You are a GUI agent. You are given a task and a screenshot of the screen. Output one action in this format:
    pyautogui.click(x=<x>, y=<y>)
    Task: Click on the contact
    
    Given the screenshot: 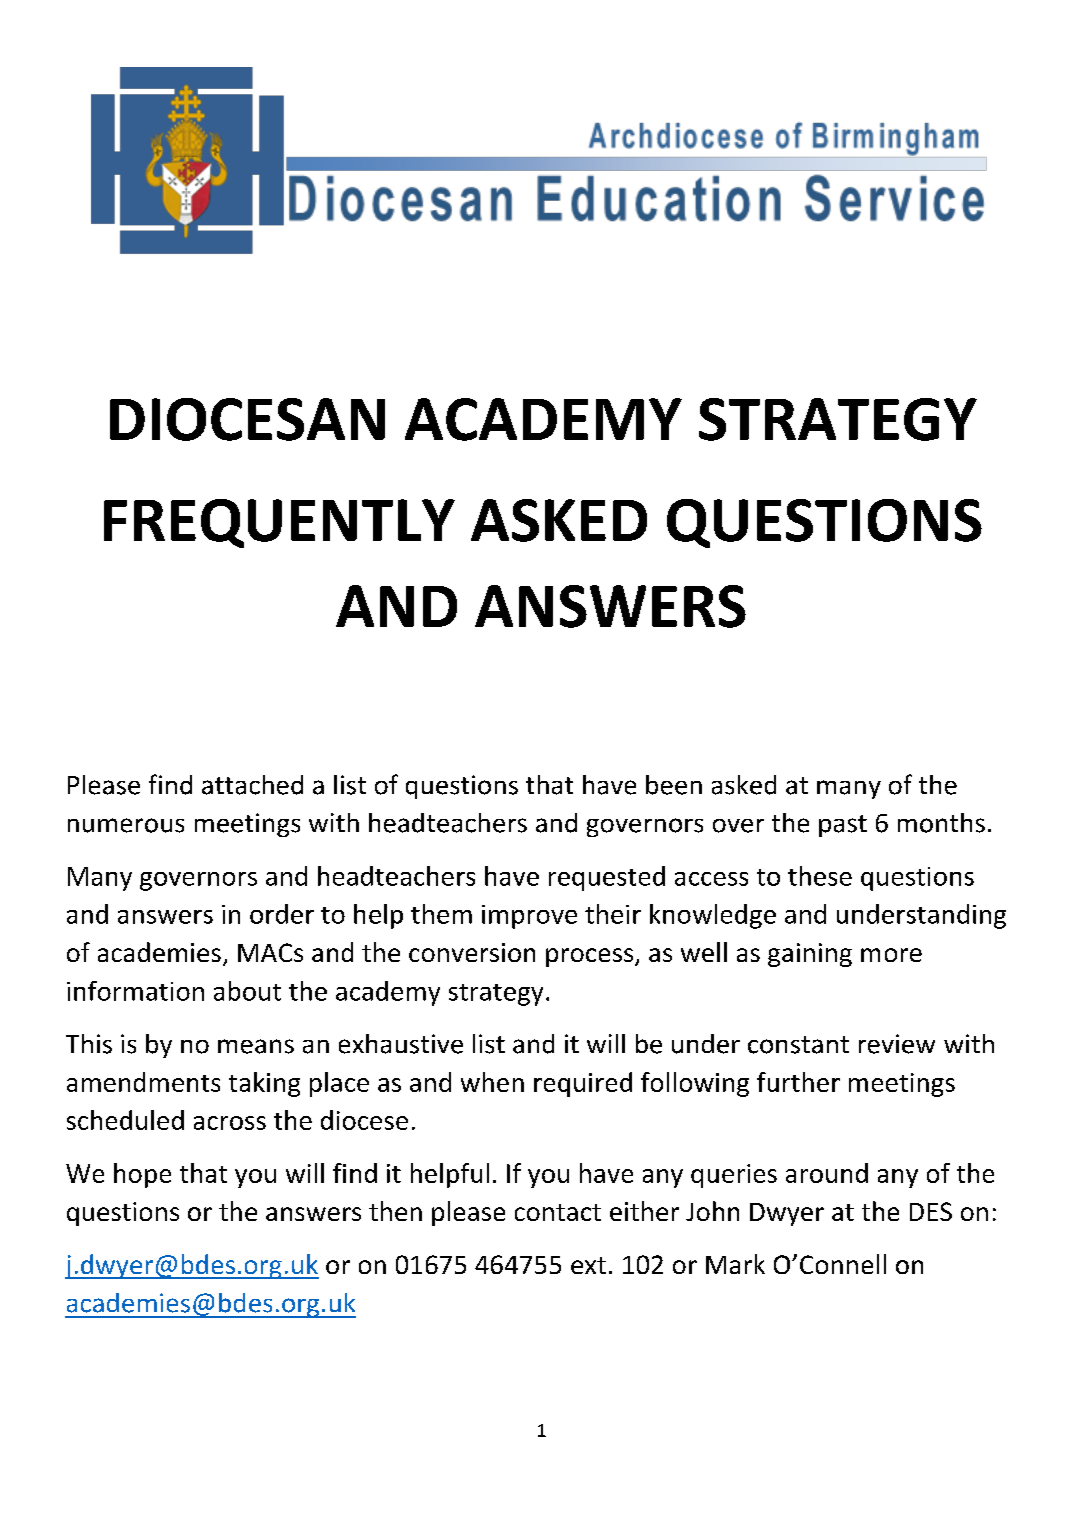 What is the action you would take?
    pyautogui.click(x=558, y=1212)
